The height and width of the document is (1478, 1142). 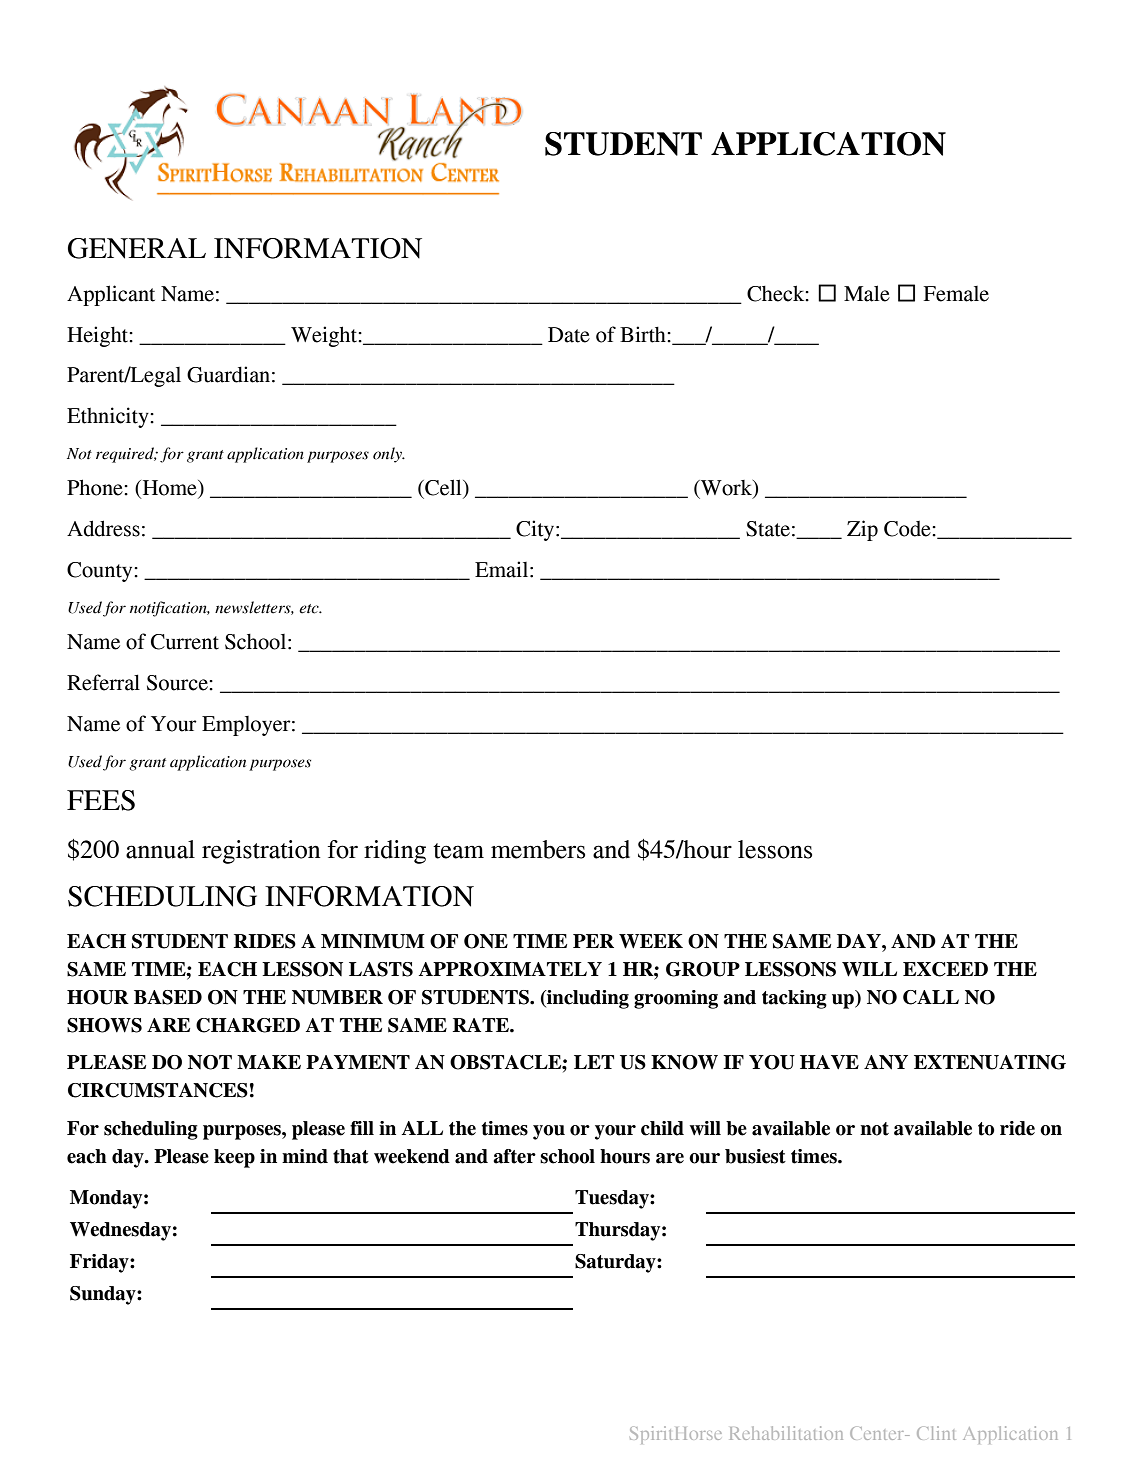 I want to click on annual, so click(x=160, y=849).
